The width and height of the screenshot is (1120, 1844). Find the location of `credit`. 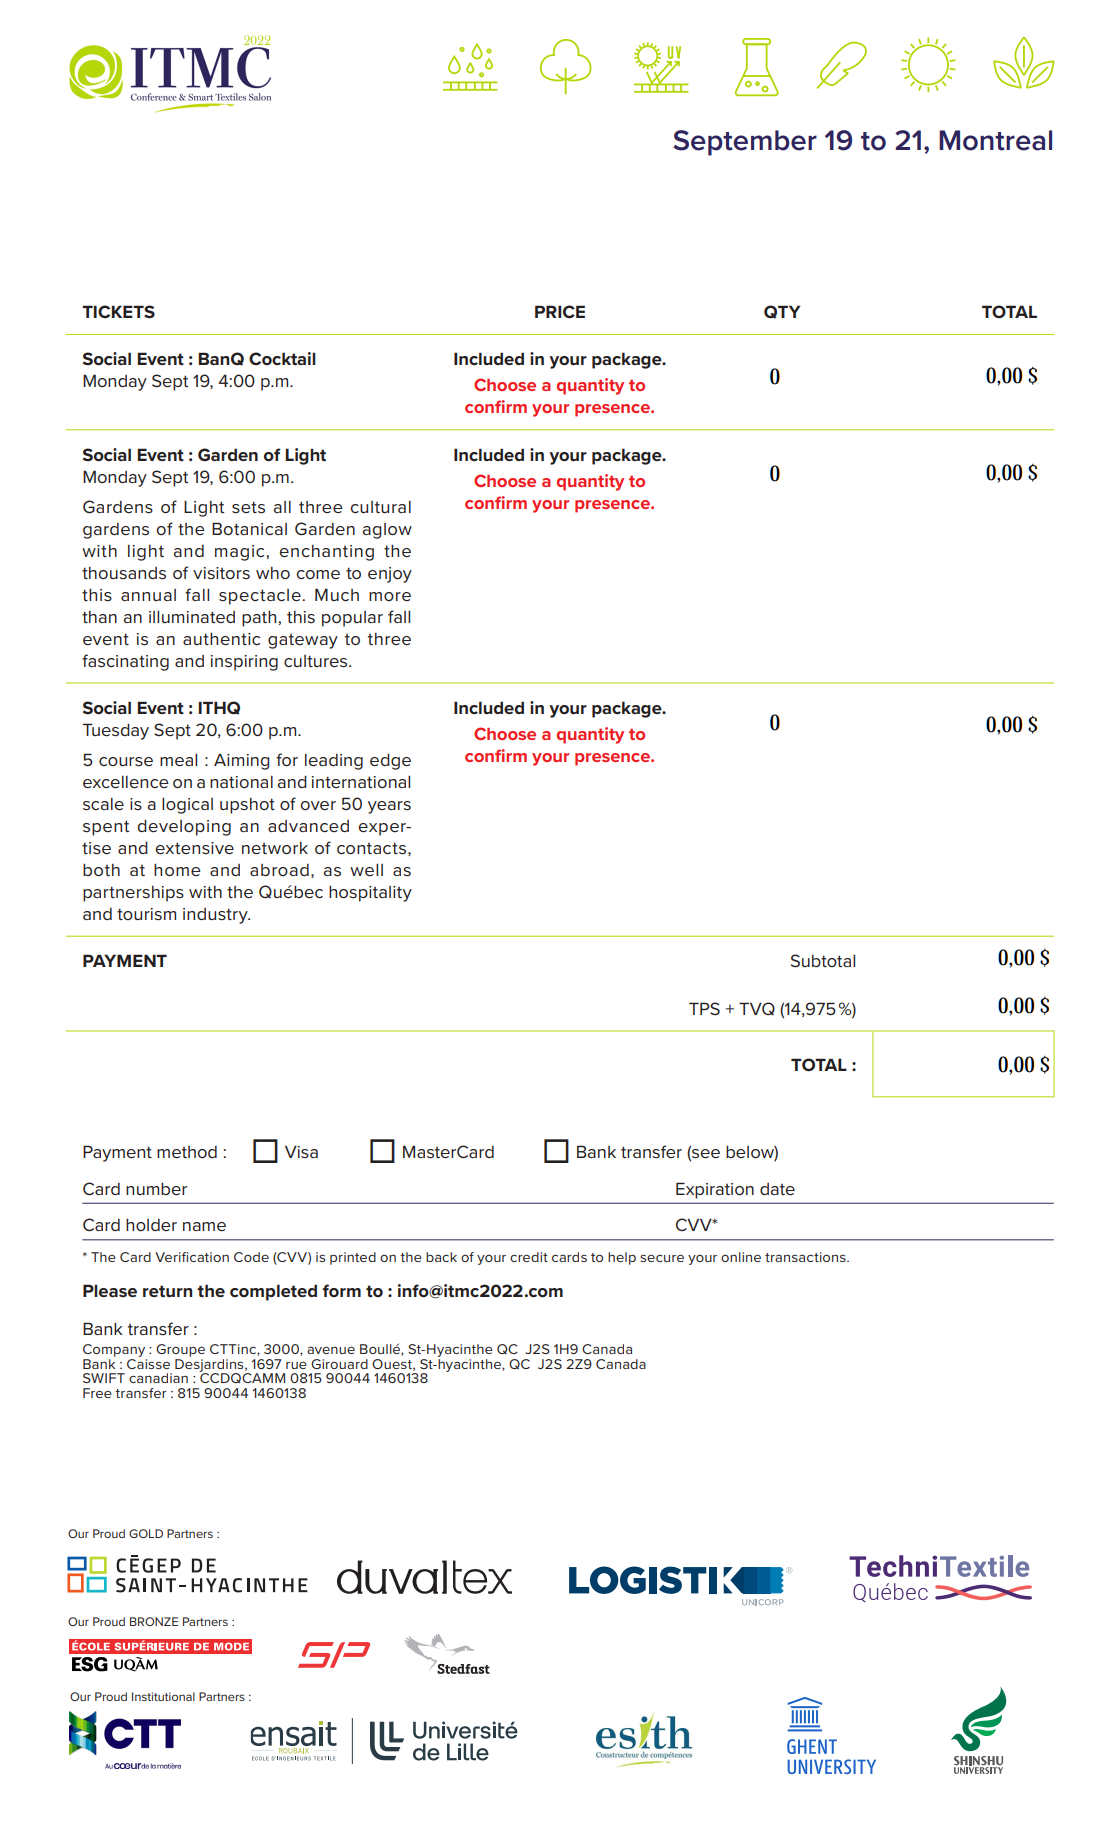

credit is located at coordinates (529, 1257).
